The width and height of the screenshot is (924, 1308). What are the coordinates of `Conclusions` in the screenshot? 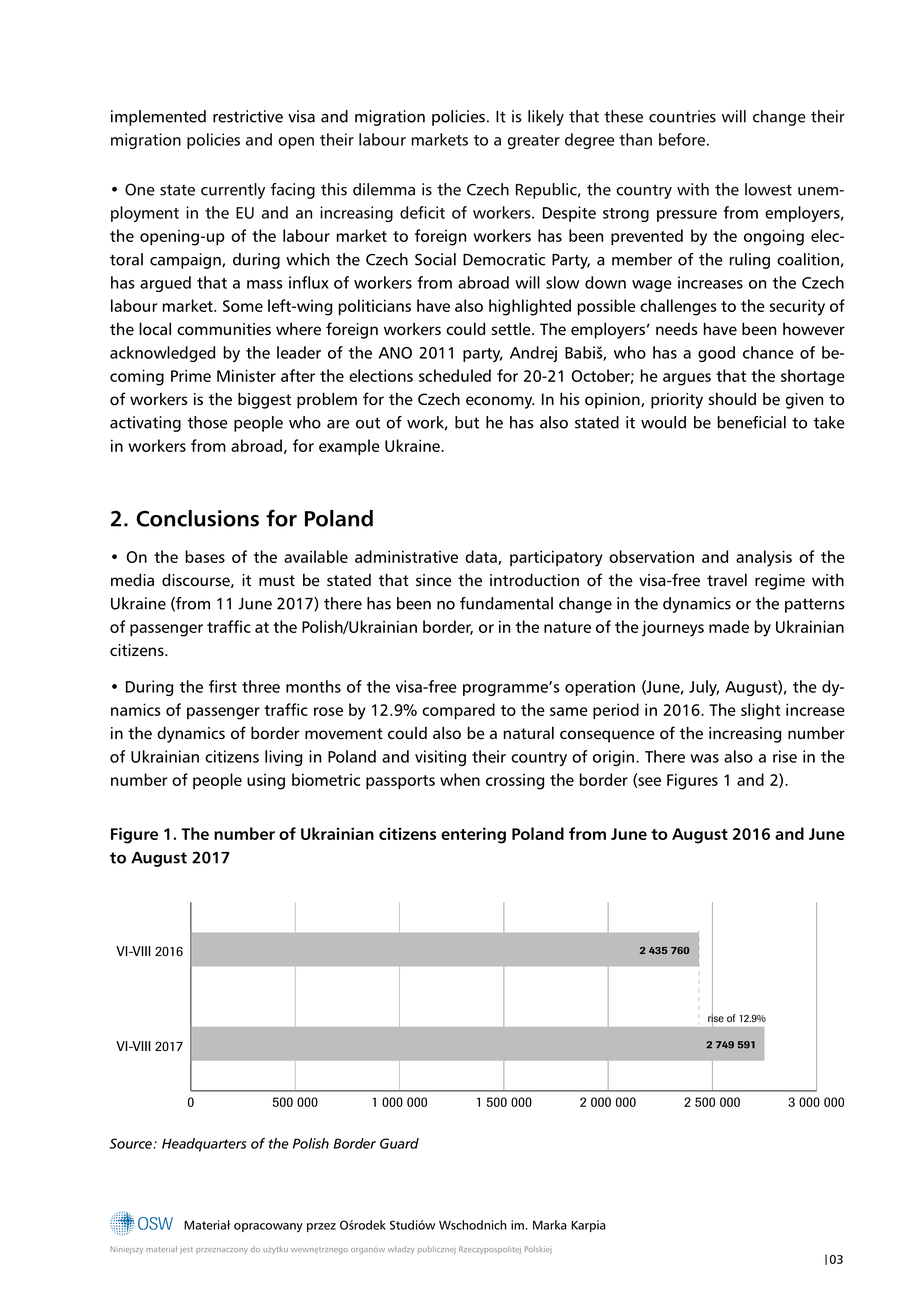 It's located at (197, 518).
